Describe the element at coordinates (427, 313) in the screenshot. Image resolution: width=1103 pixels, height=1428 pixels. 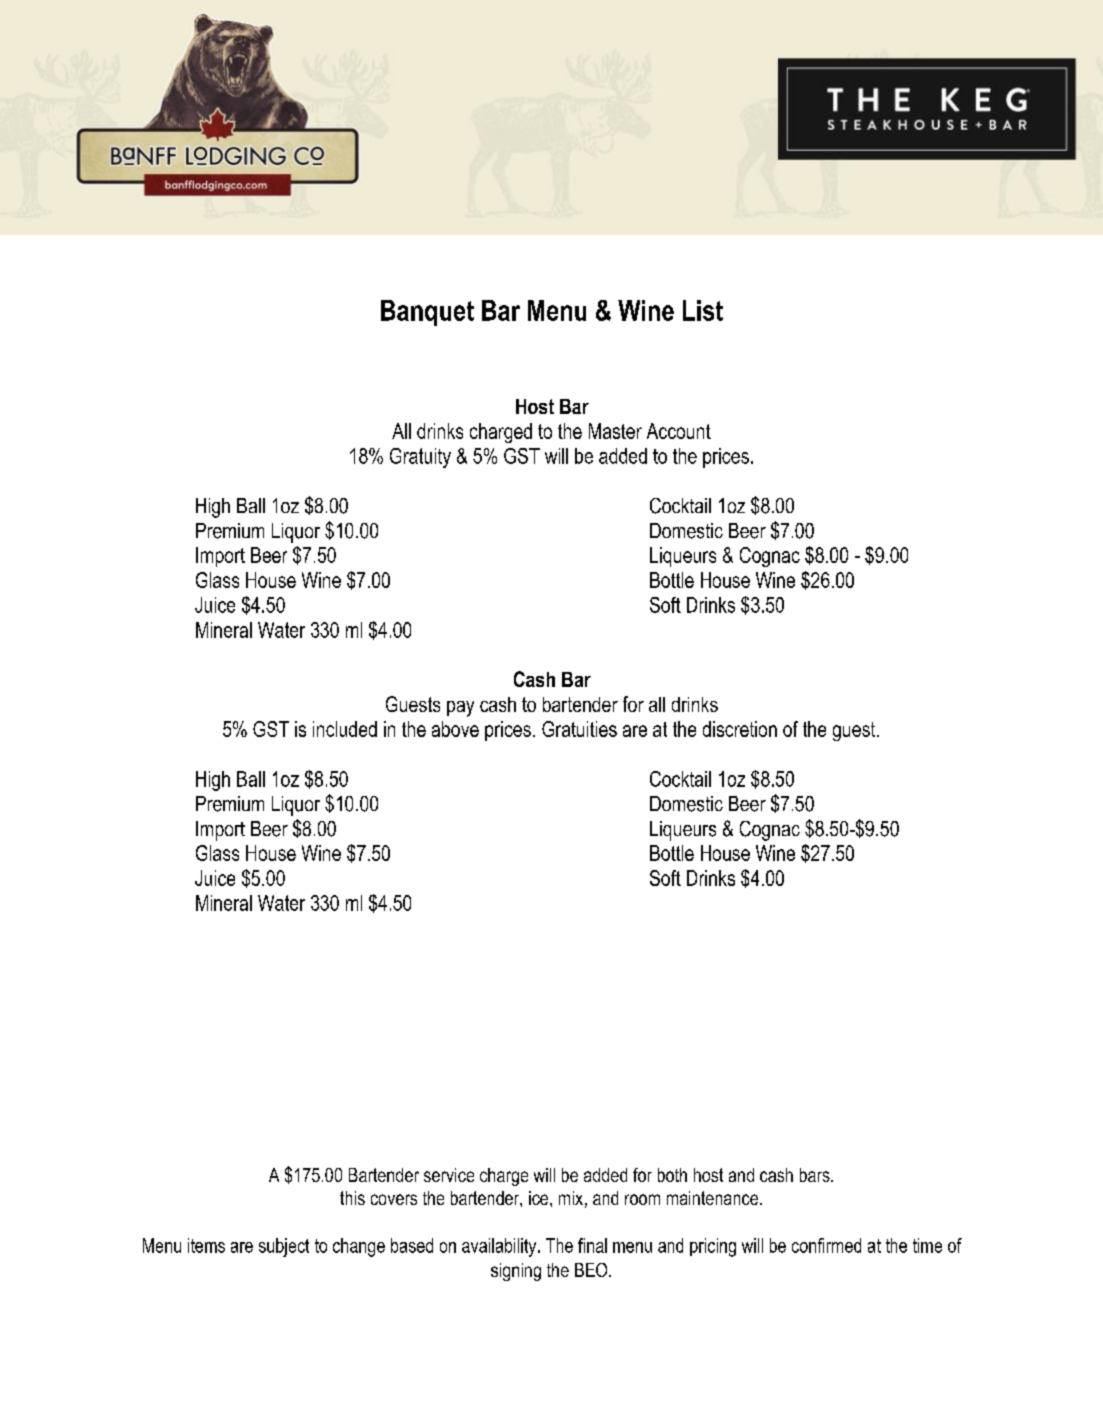
I see `Banquet` at that location.
